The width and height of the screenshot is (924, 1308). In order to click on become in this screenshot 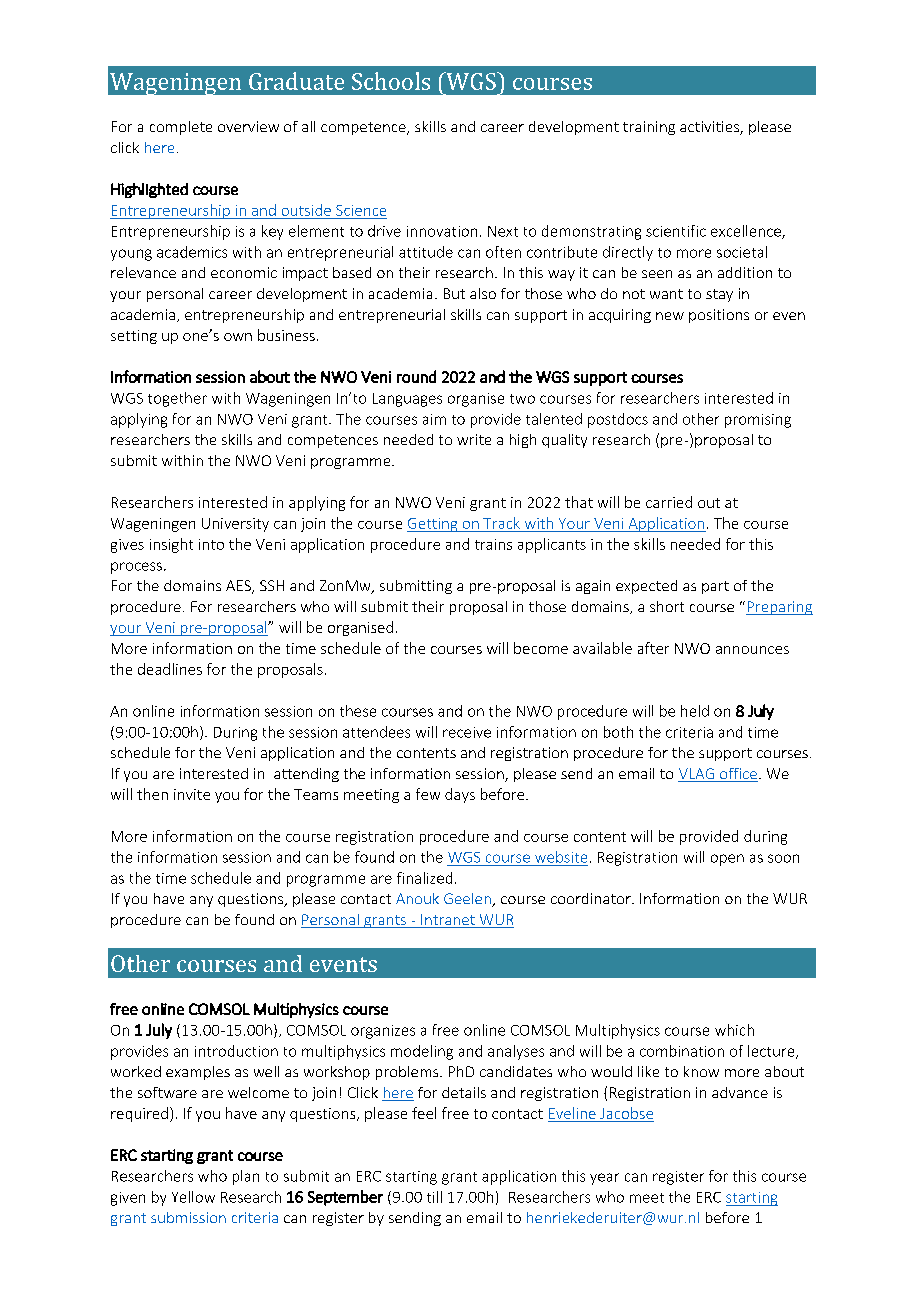, I will do `click(541, 648)`.
